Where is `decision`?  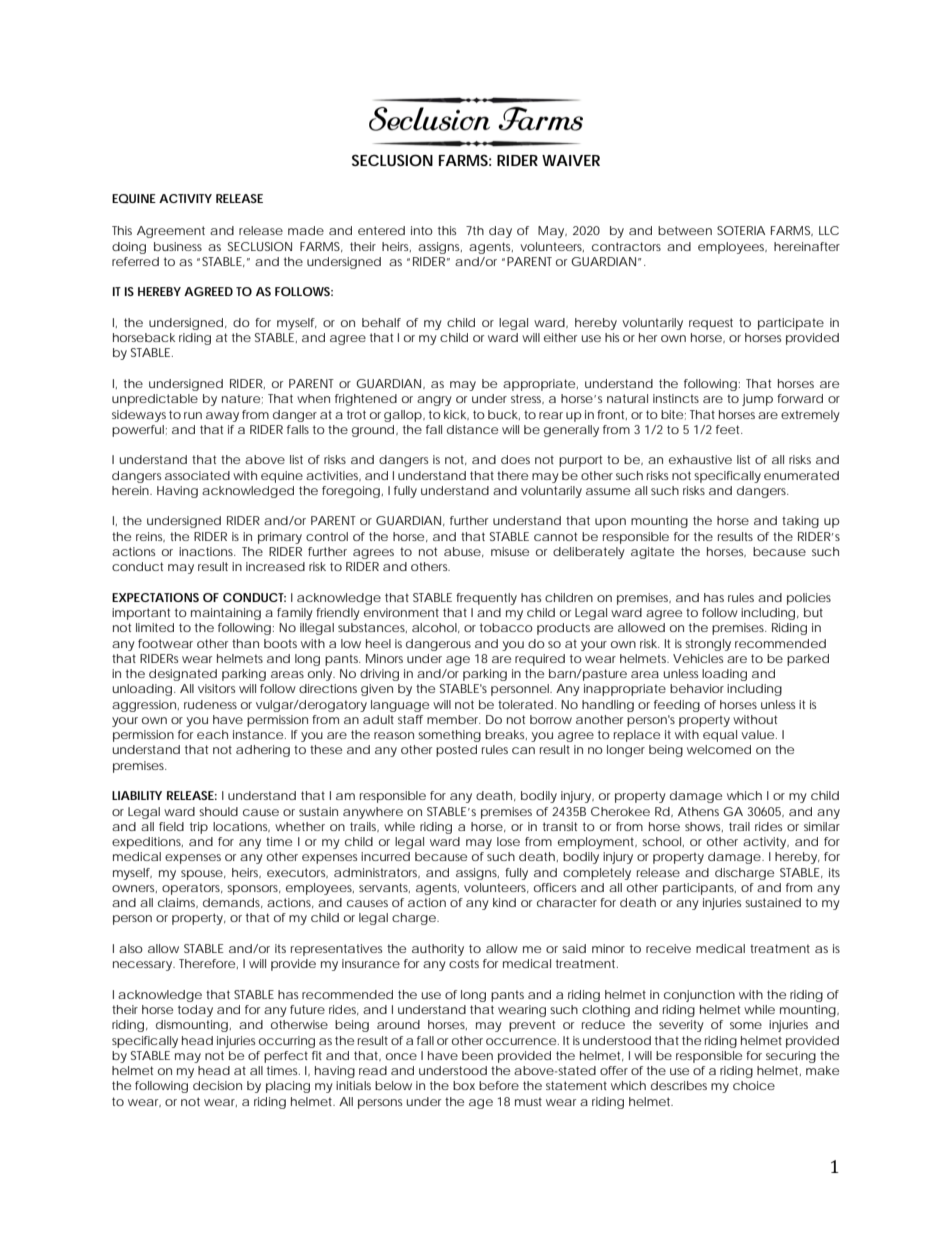
decision is located at coordinates (217, 1085).
